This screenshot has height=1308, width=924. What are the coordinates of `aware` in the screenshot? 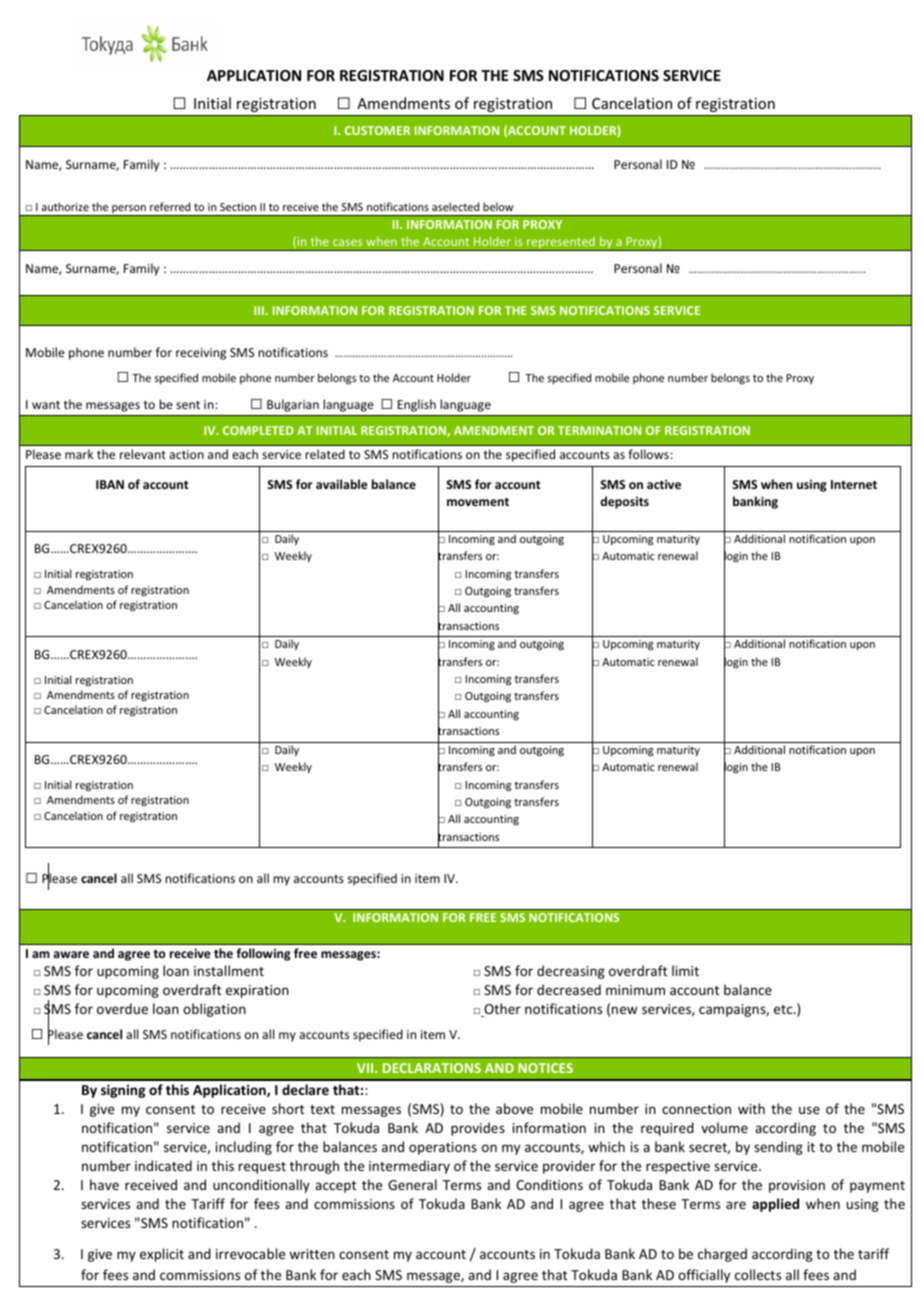 It's located at (71, 954).
